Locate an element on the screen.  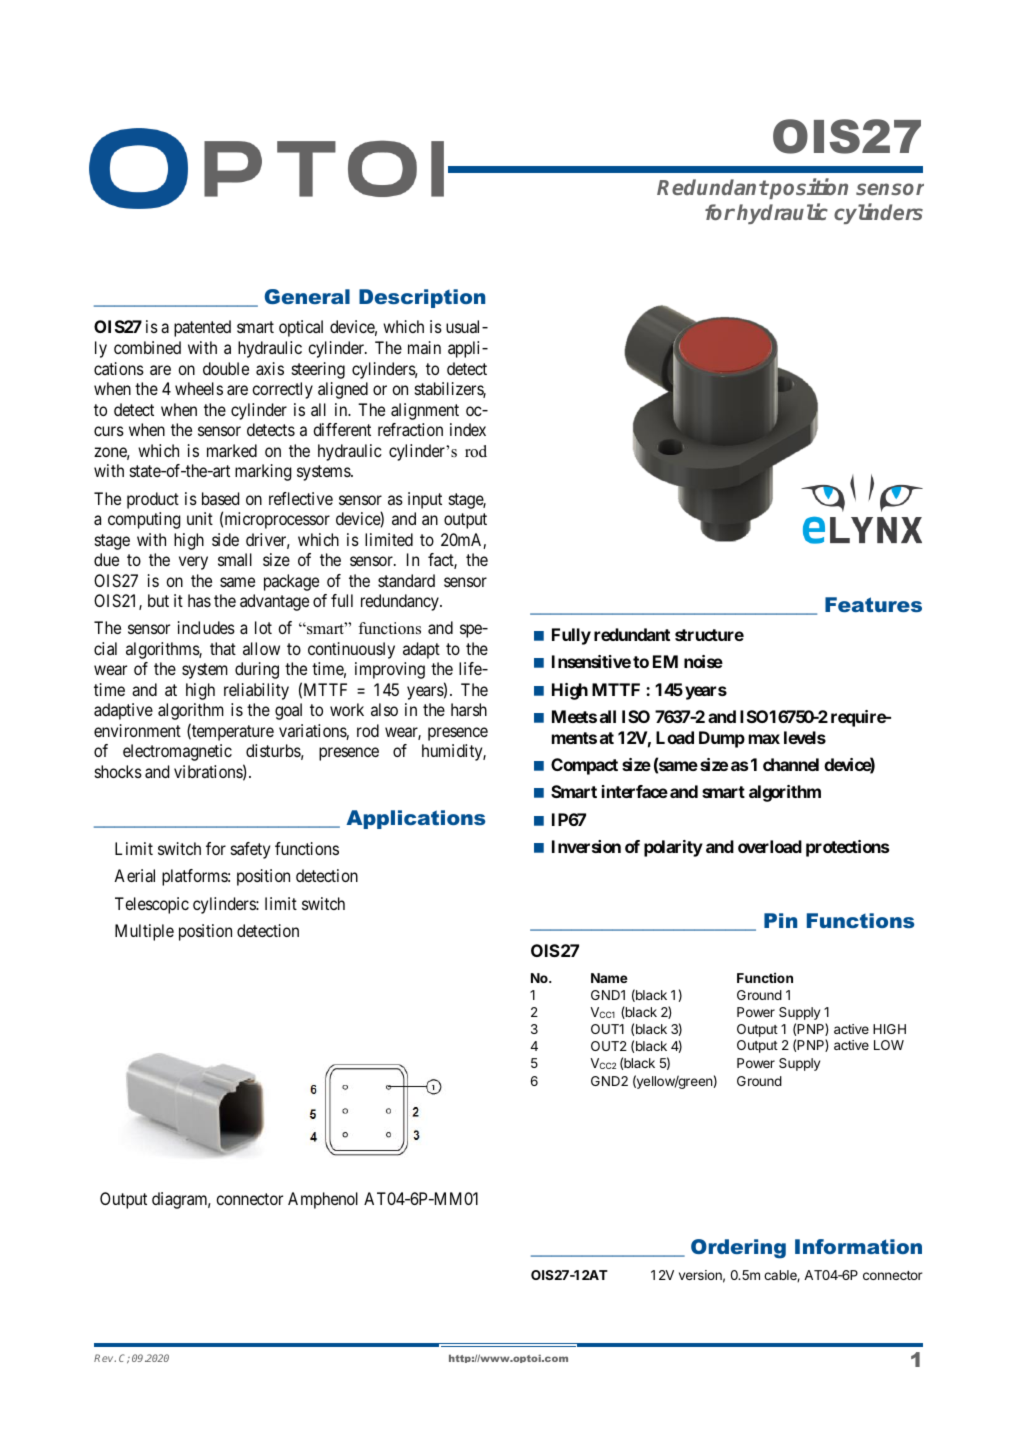
Features is located at coordinates (873, 604).
